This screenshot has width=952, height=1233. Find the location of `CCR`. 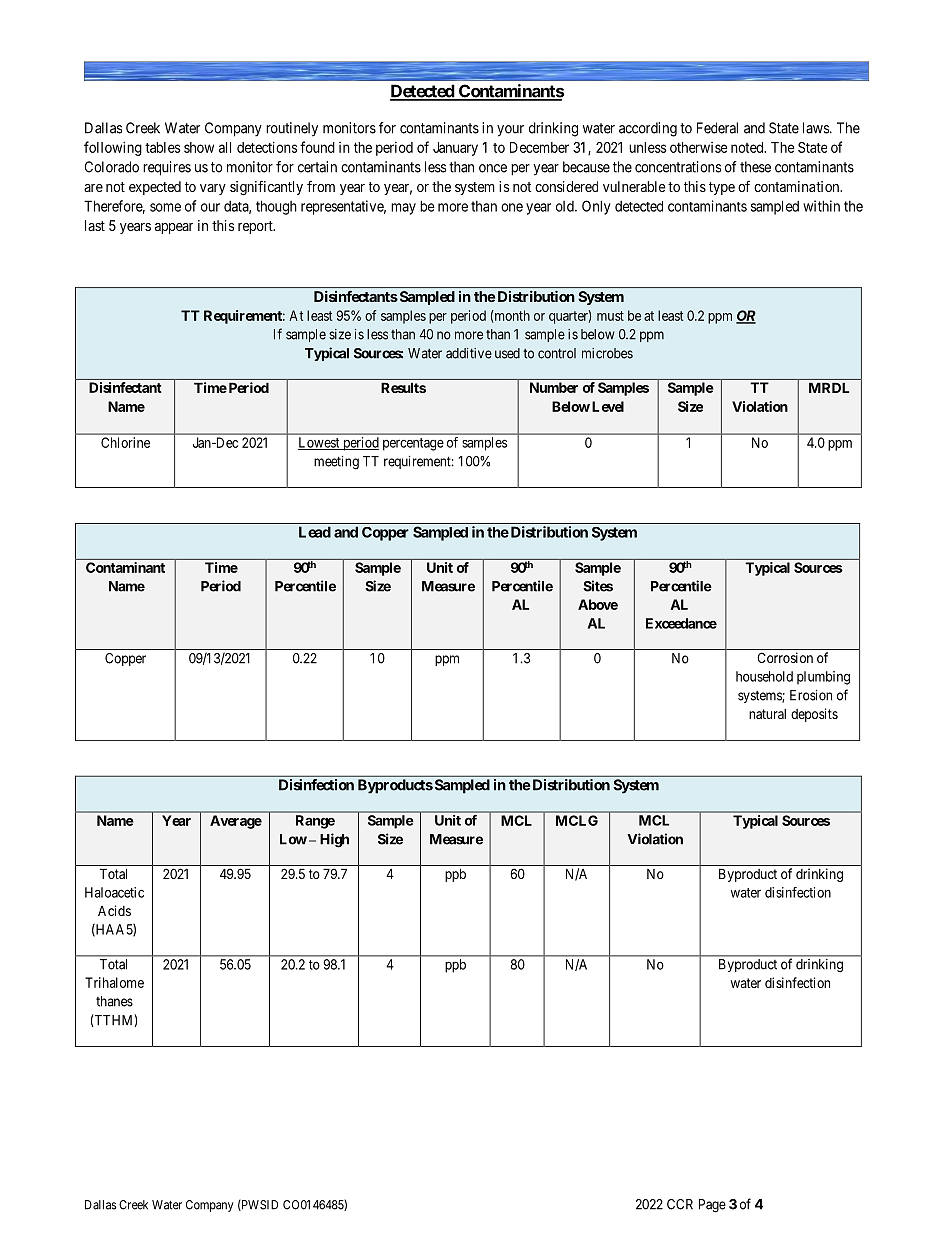

CCR is located at coordinates (680, 1204).
